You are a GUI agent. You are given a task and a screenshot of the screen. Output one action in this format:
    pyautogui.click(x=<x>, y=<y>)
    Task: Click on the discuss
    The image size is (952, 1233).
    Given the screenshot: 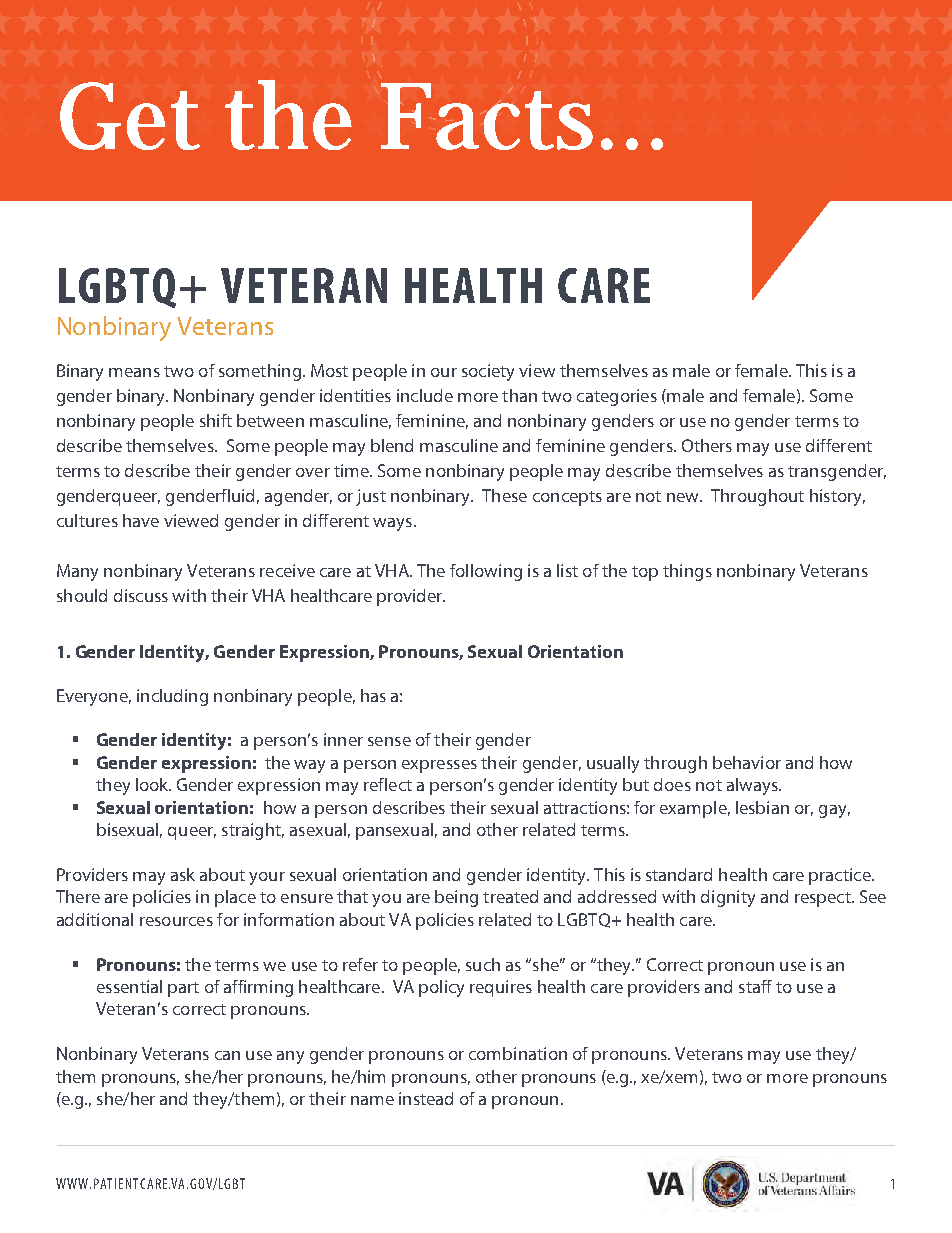 What is the action you would take?
    pyautogui.click(x=141, y=595)
